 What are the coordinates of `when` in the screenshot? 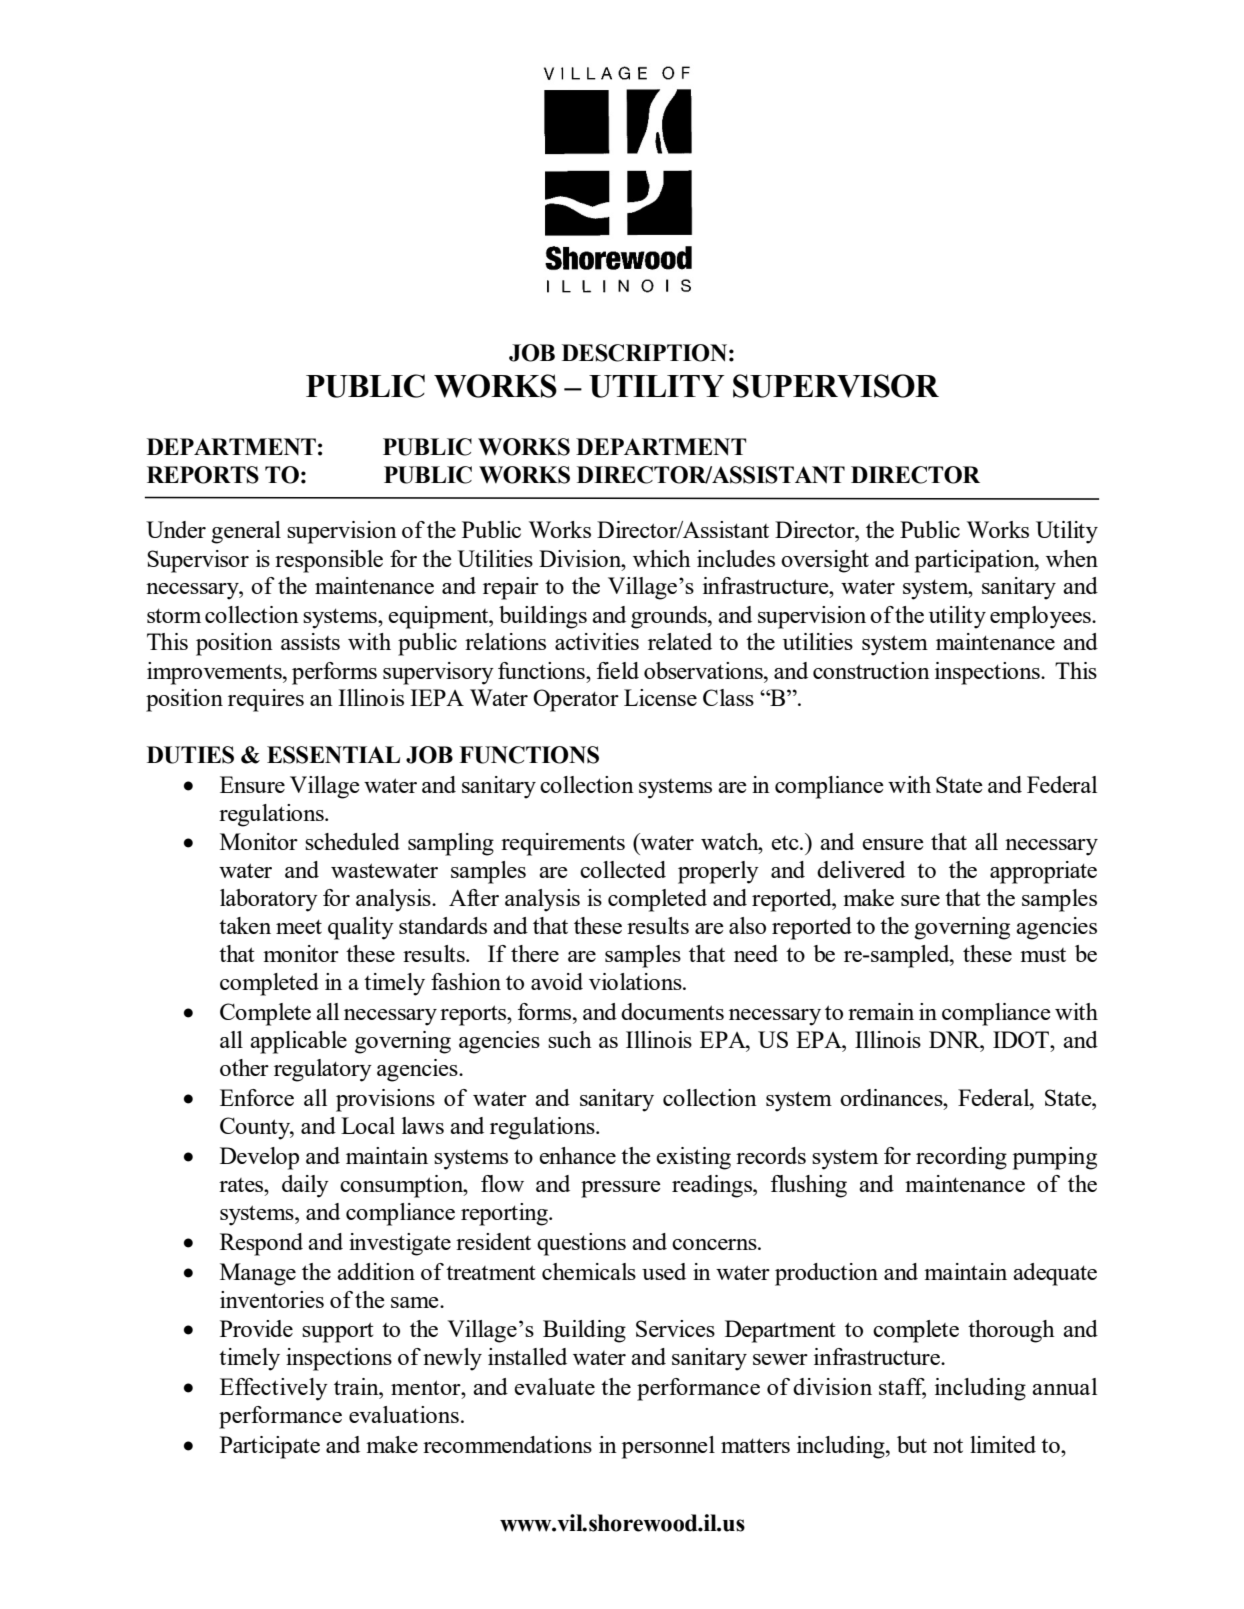 It's located at (1072, 558).
